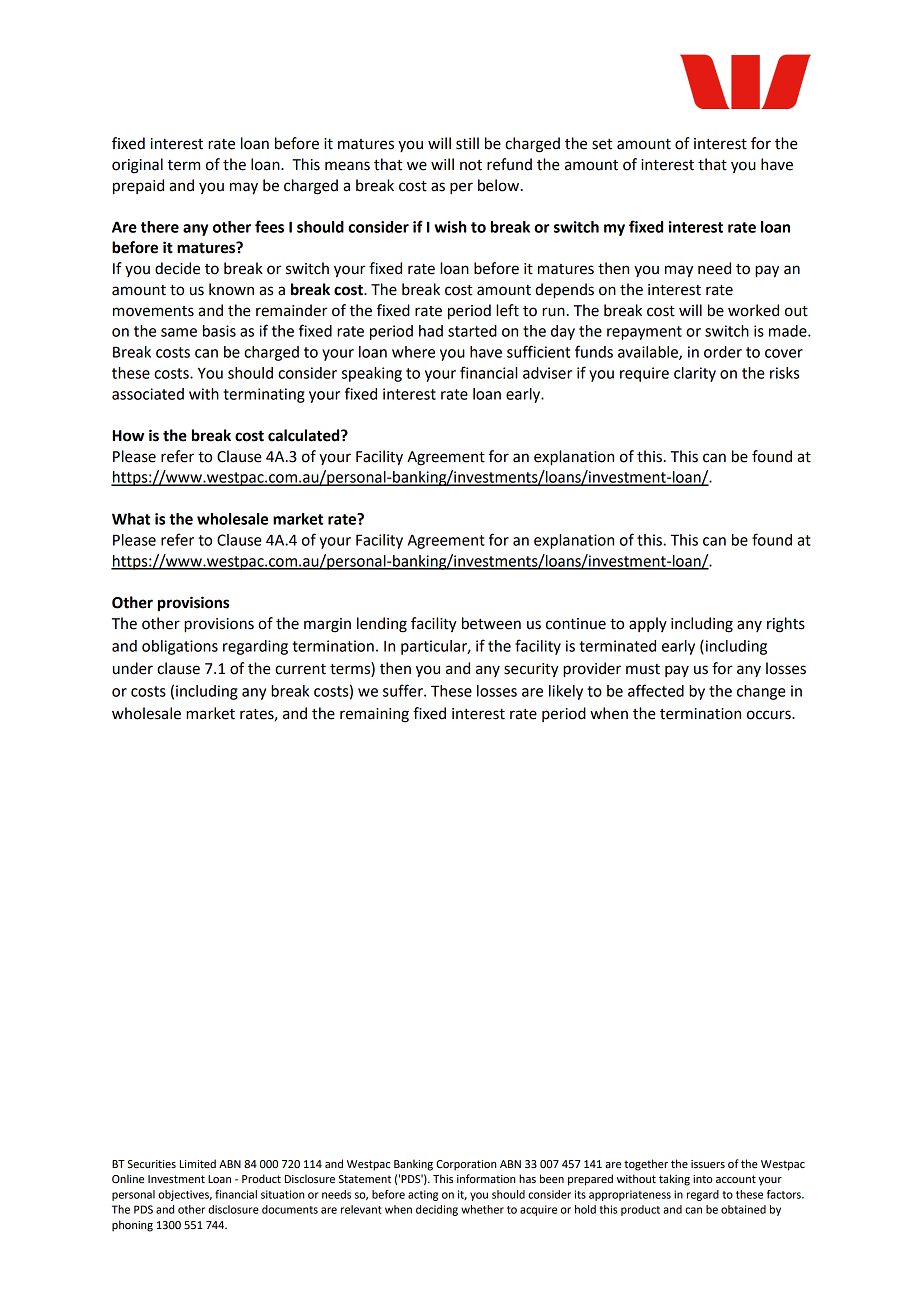 The width and height of the image is (924, 1308). Describe the element at coordinates (152, 1164) in the image. I see `Securities` at that location.
